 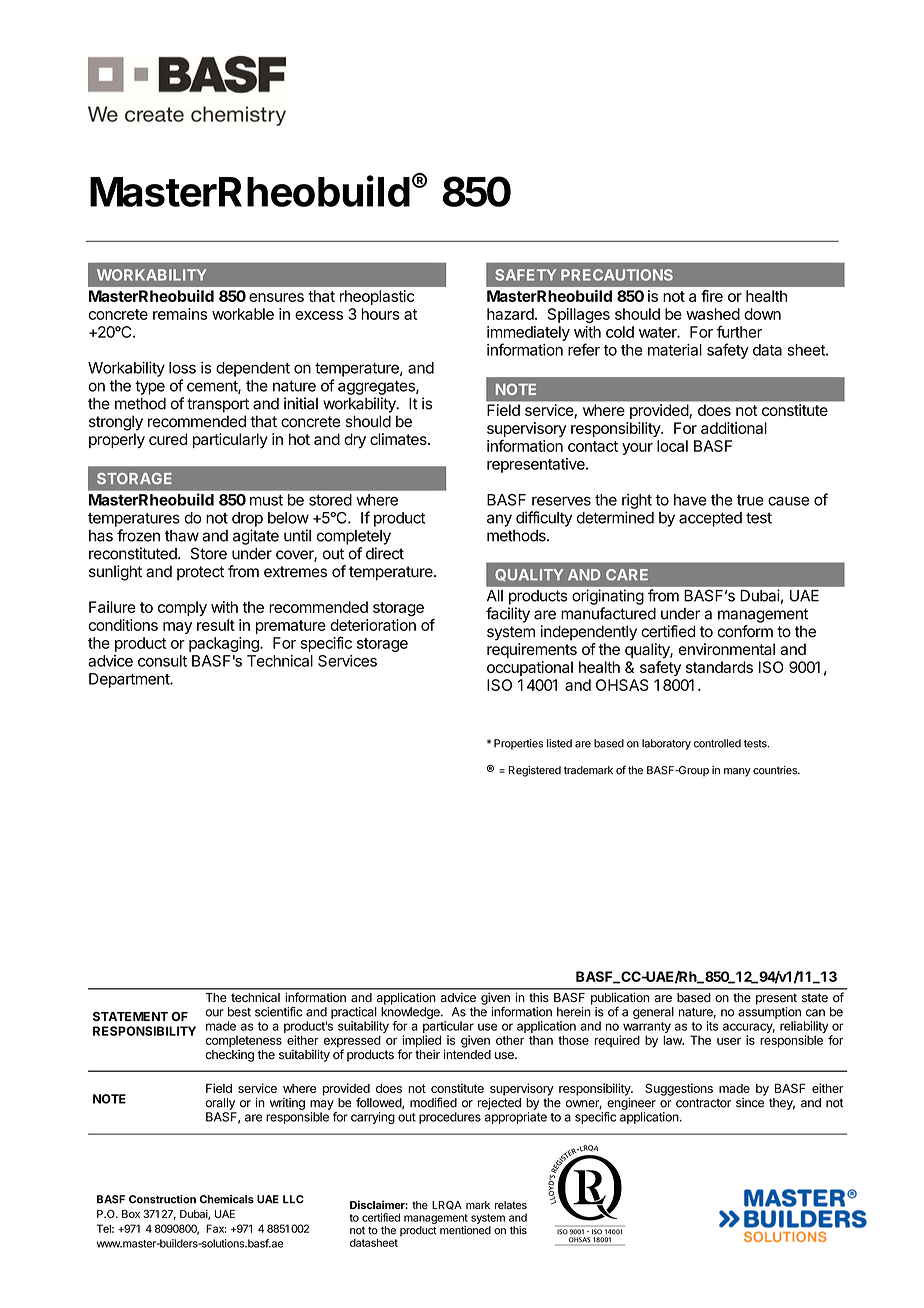 What do you see at coordinates (162, 1199) in the screenshot?
I see `Construction` at bounding box center [162, 1199].
